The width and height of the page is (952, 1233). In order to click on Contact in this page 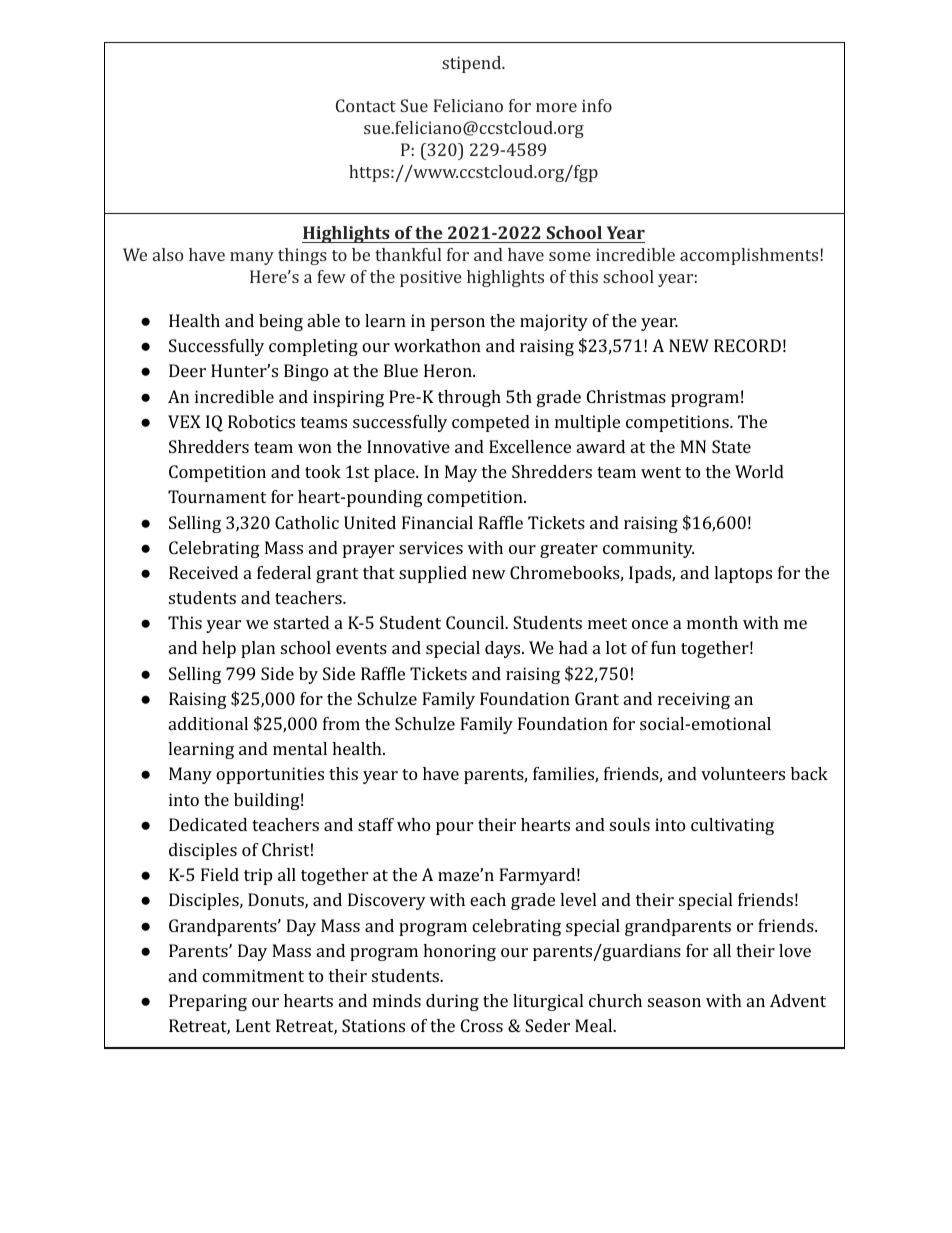, I will do `click(366, 105)`.
